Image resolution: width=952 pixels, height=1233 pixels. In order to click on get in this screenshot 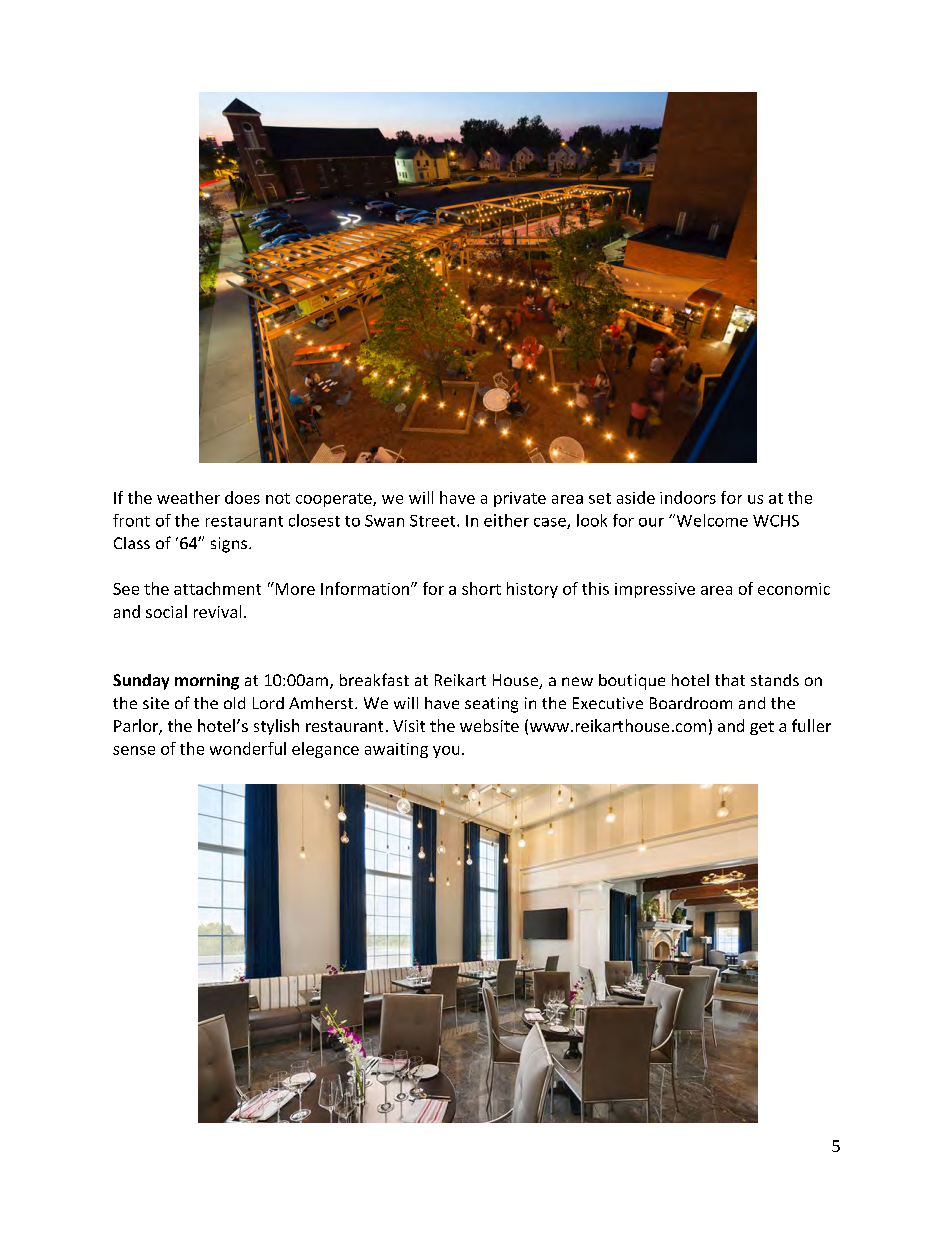, I will do `click(762, 728)`.
